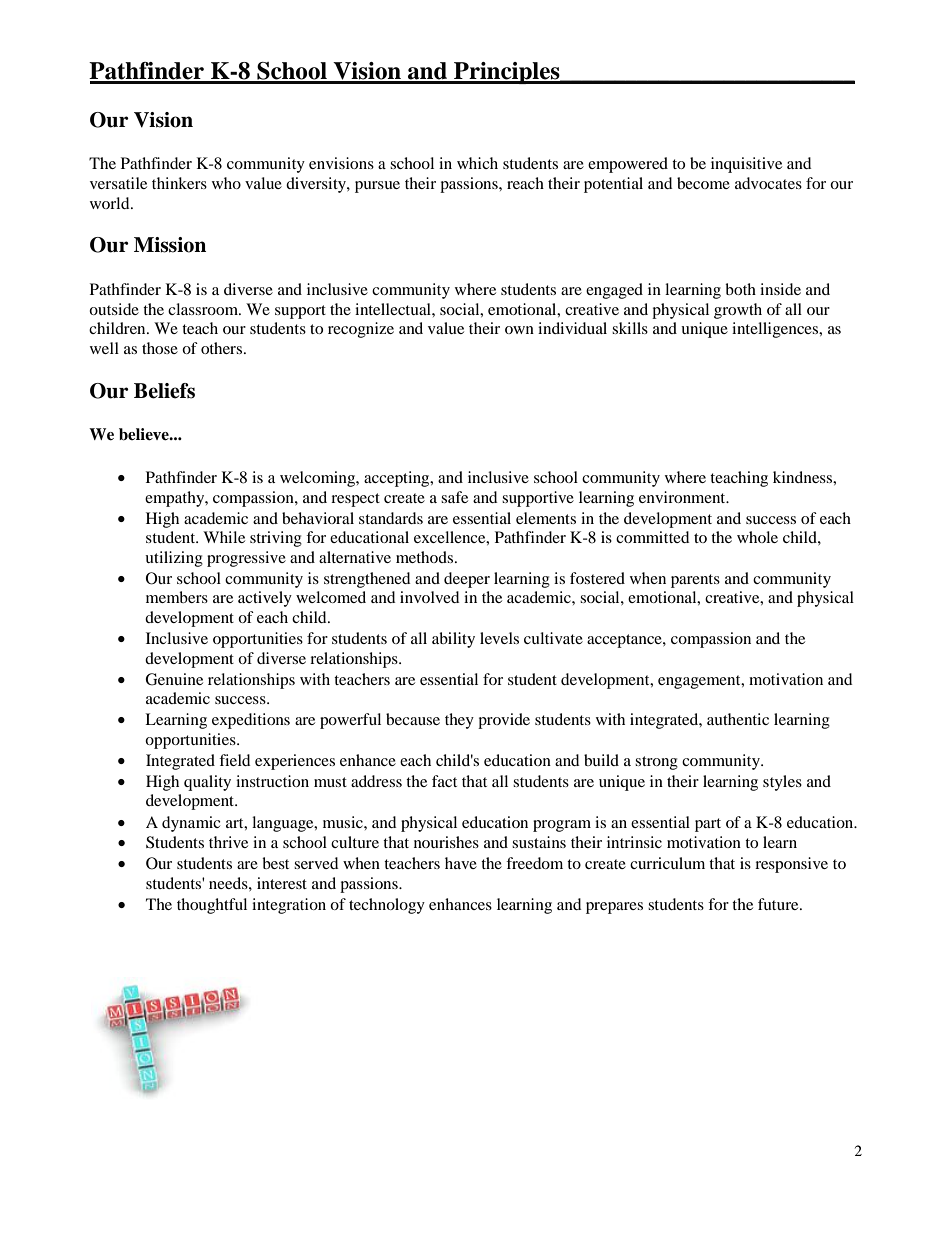 The image size is (952, 1233). What do you see at coordinates (212, 906) in the image?
I see `thoughtful` at bounding box center [212, 906].
